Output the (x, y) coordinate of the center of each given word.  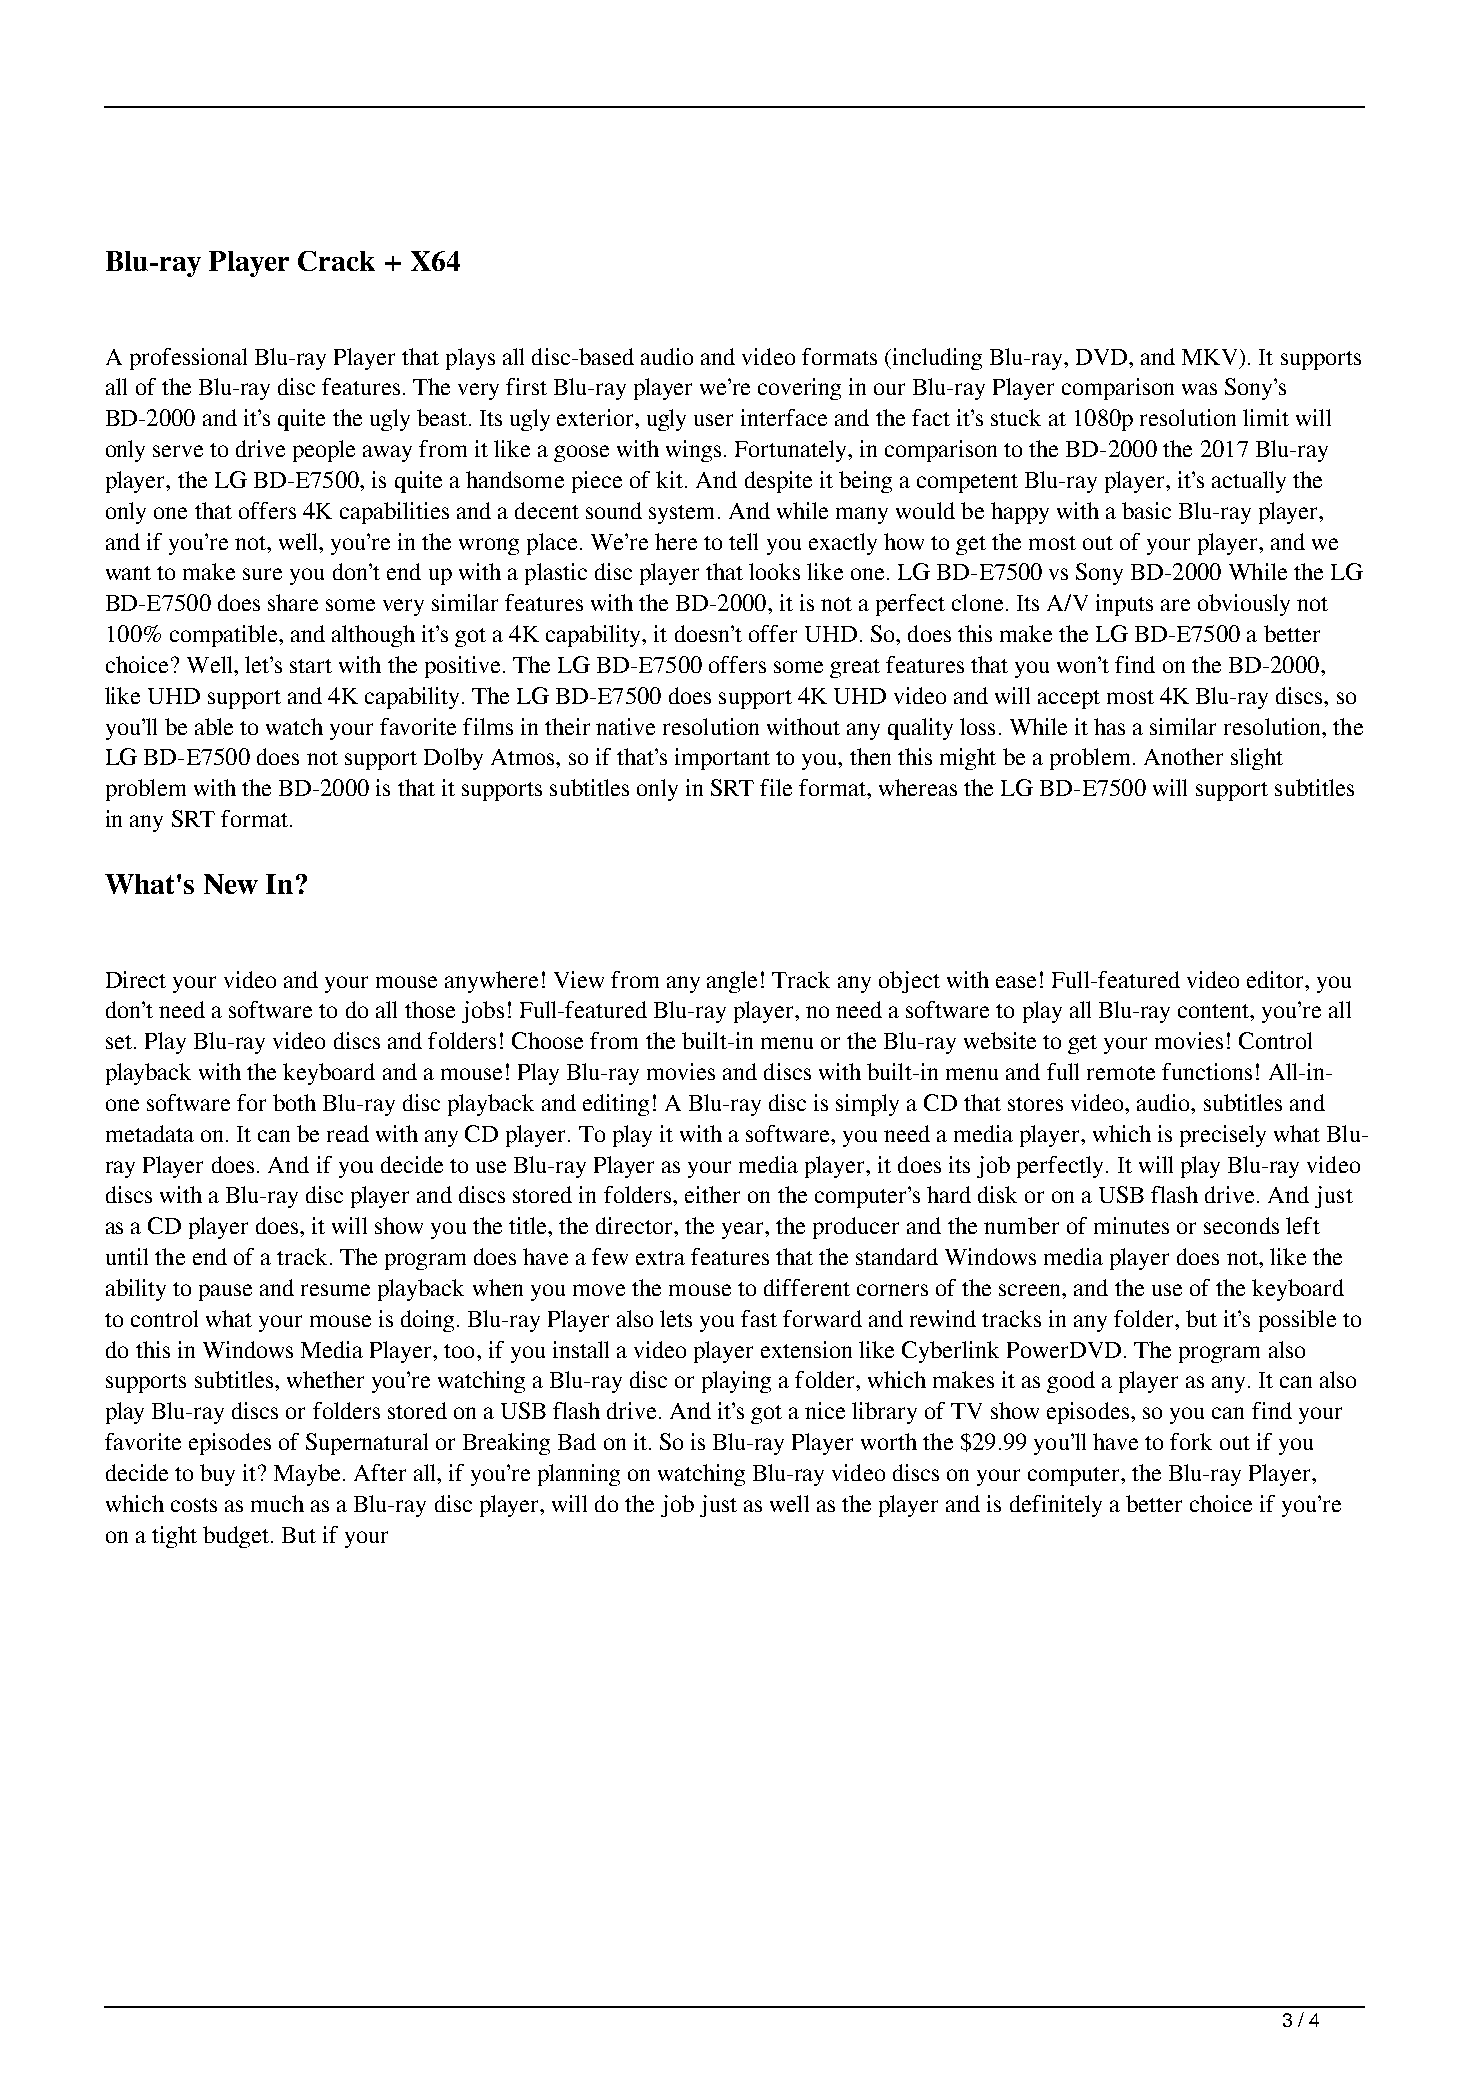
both (294, 1102)
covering (799, 389)
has (1109, 726)
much (277, 1503)
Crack (336, 261)
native (625, 726)
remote (1121, 1073)
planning (579, 1475)
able (214, 726)
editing (616, 1105)
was (1199, 389)
